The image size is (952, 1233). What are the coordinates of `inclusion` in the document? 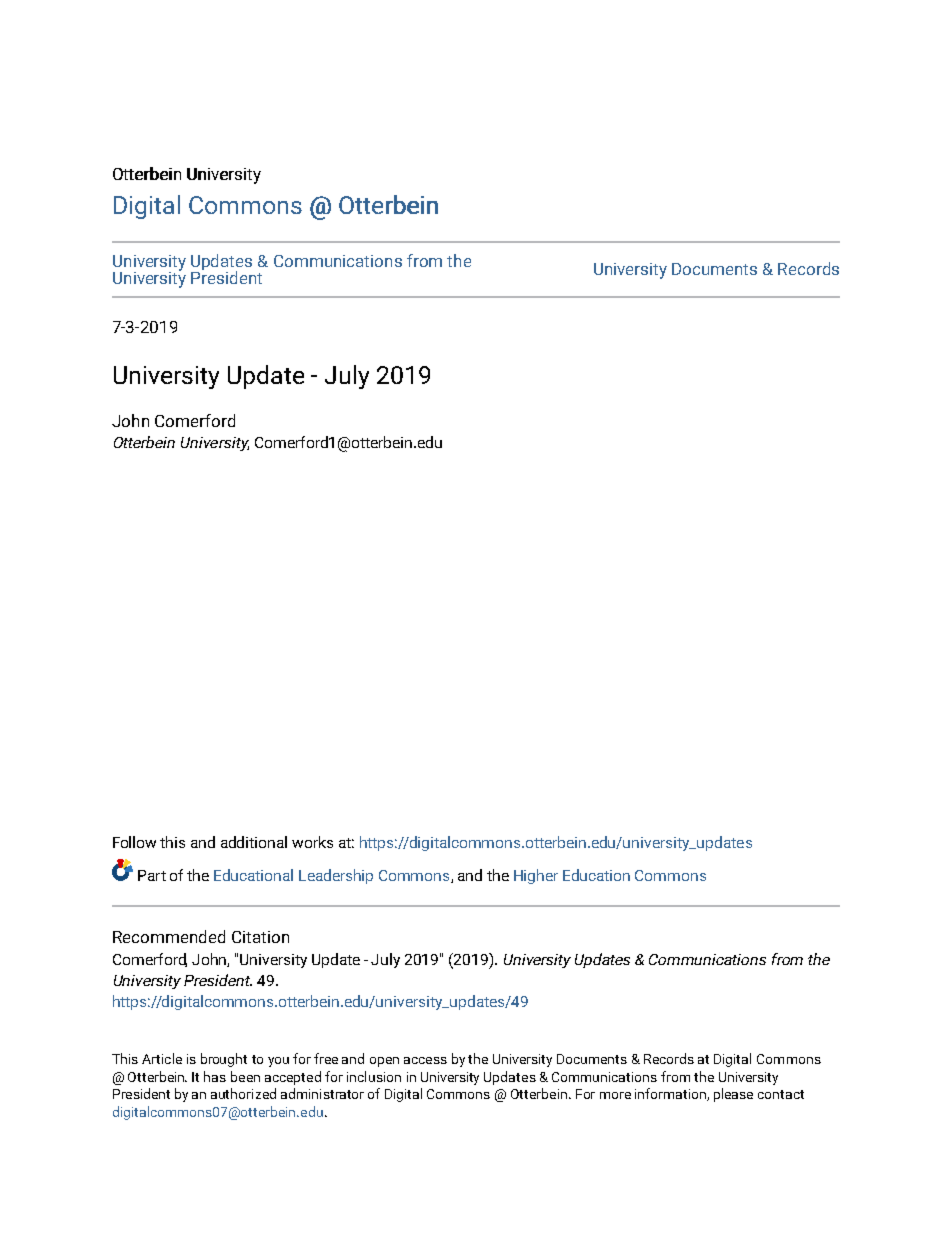 It's located at (374, 1076).
